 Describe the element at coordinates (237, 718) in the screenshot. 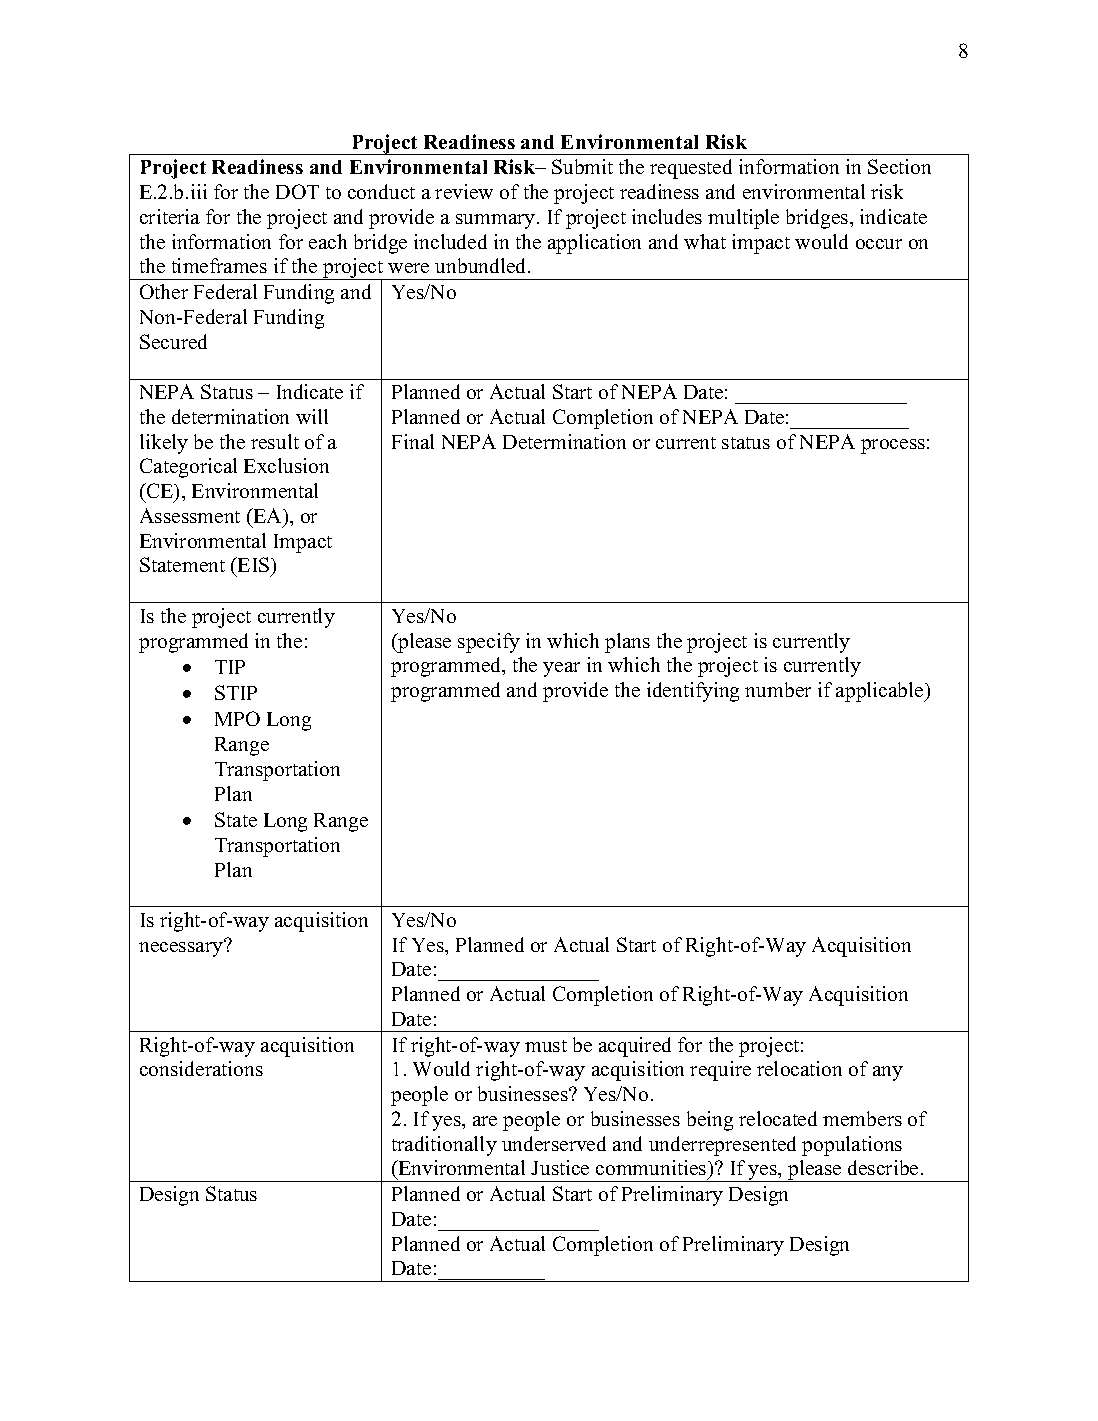

I see `MPO` at that location.
